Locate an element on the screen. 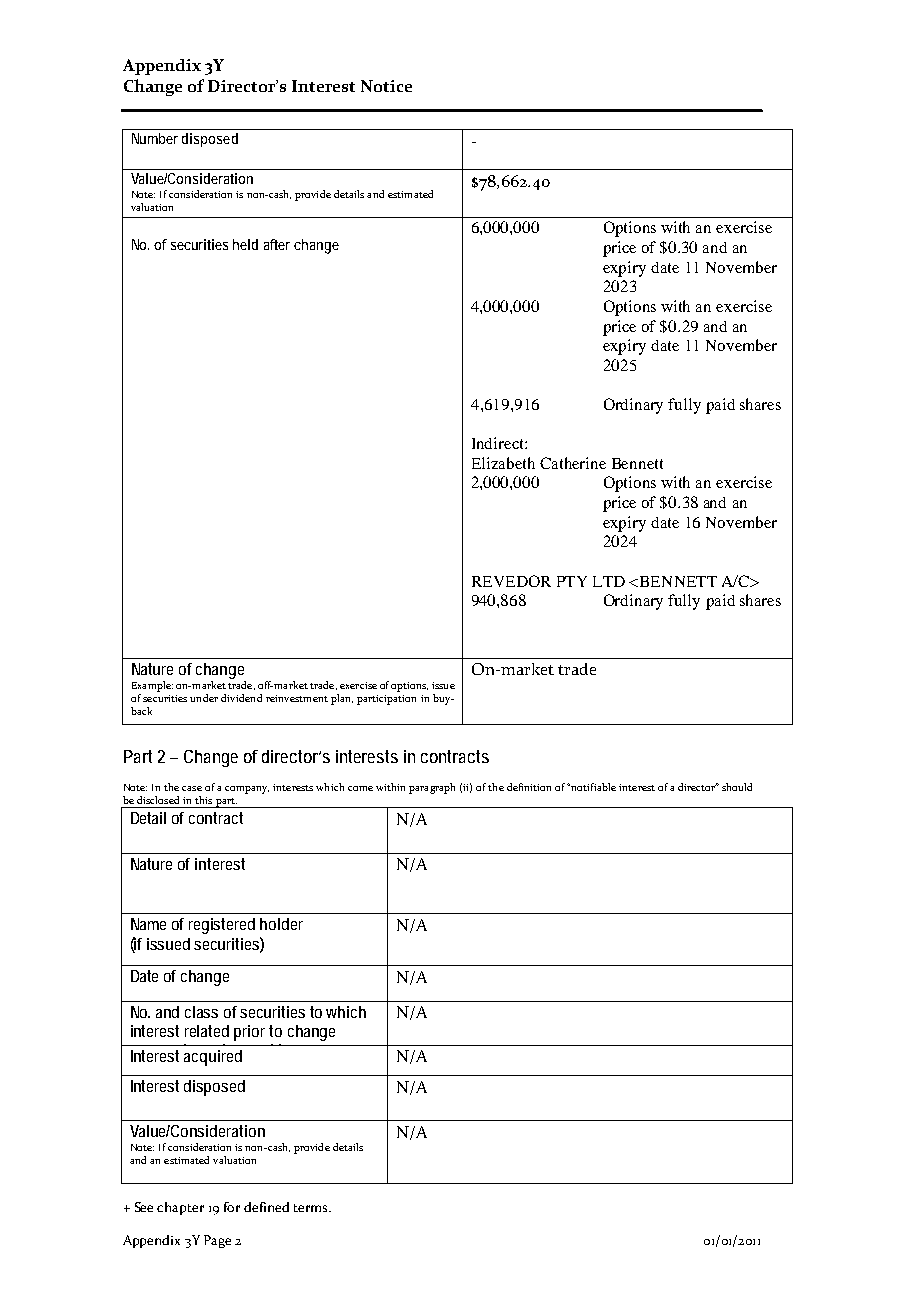 Image resolution: width=924 pixels, height=1307 pixels. terms is located at coordinates (312, 1208).
